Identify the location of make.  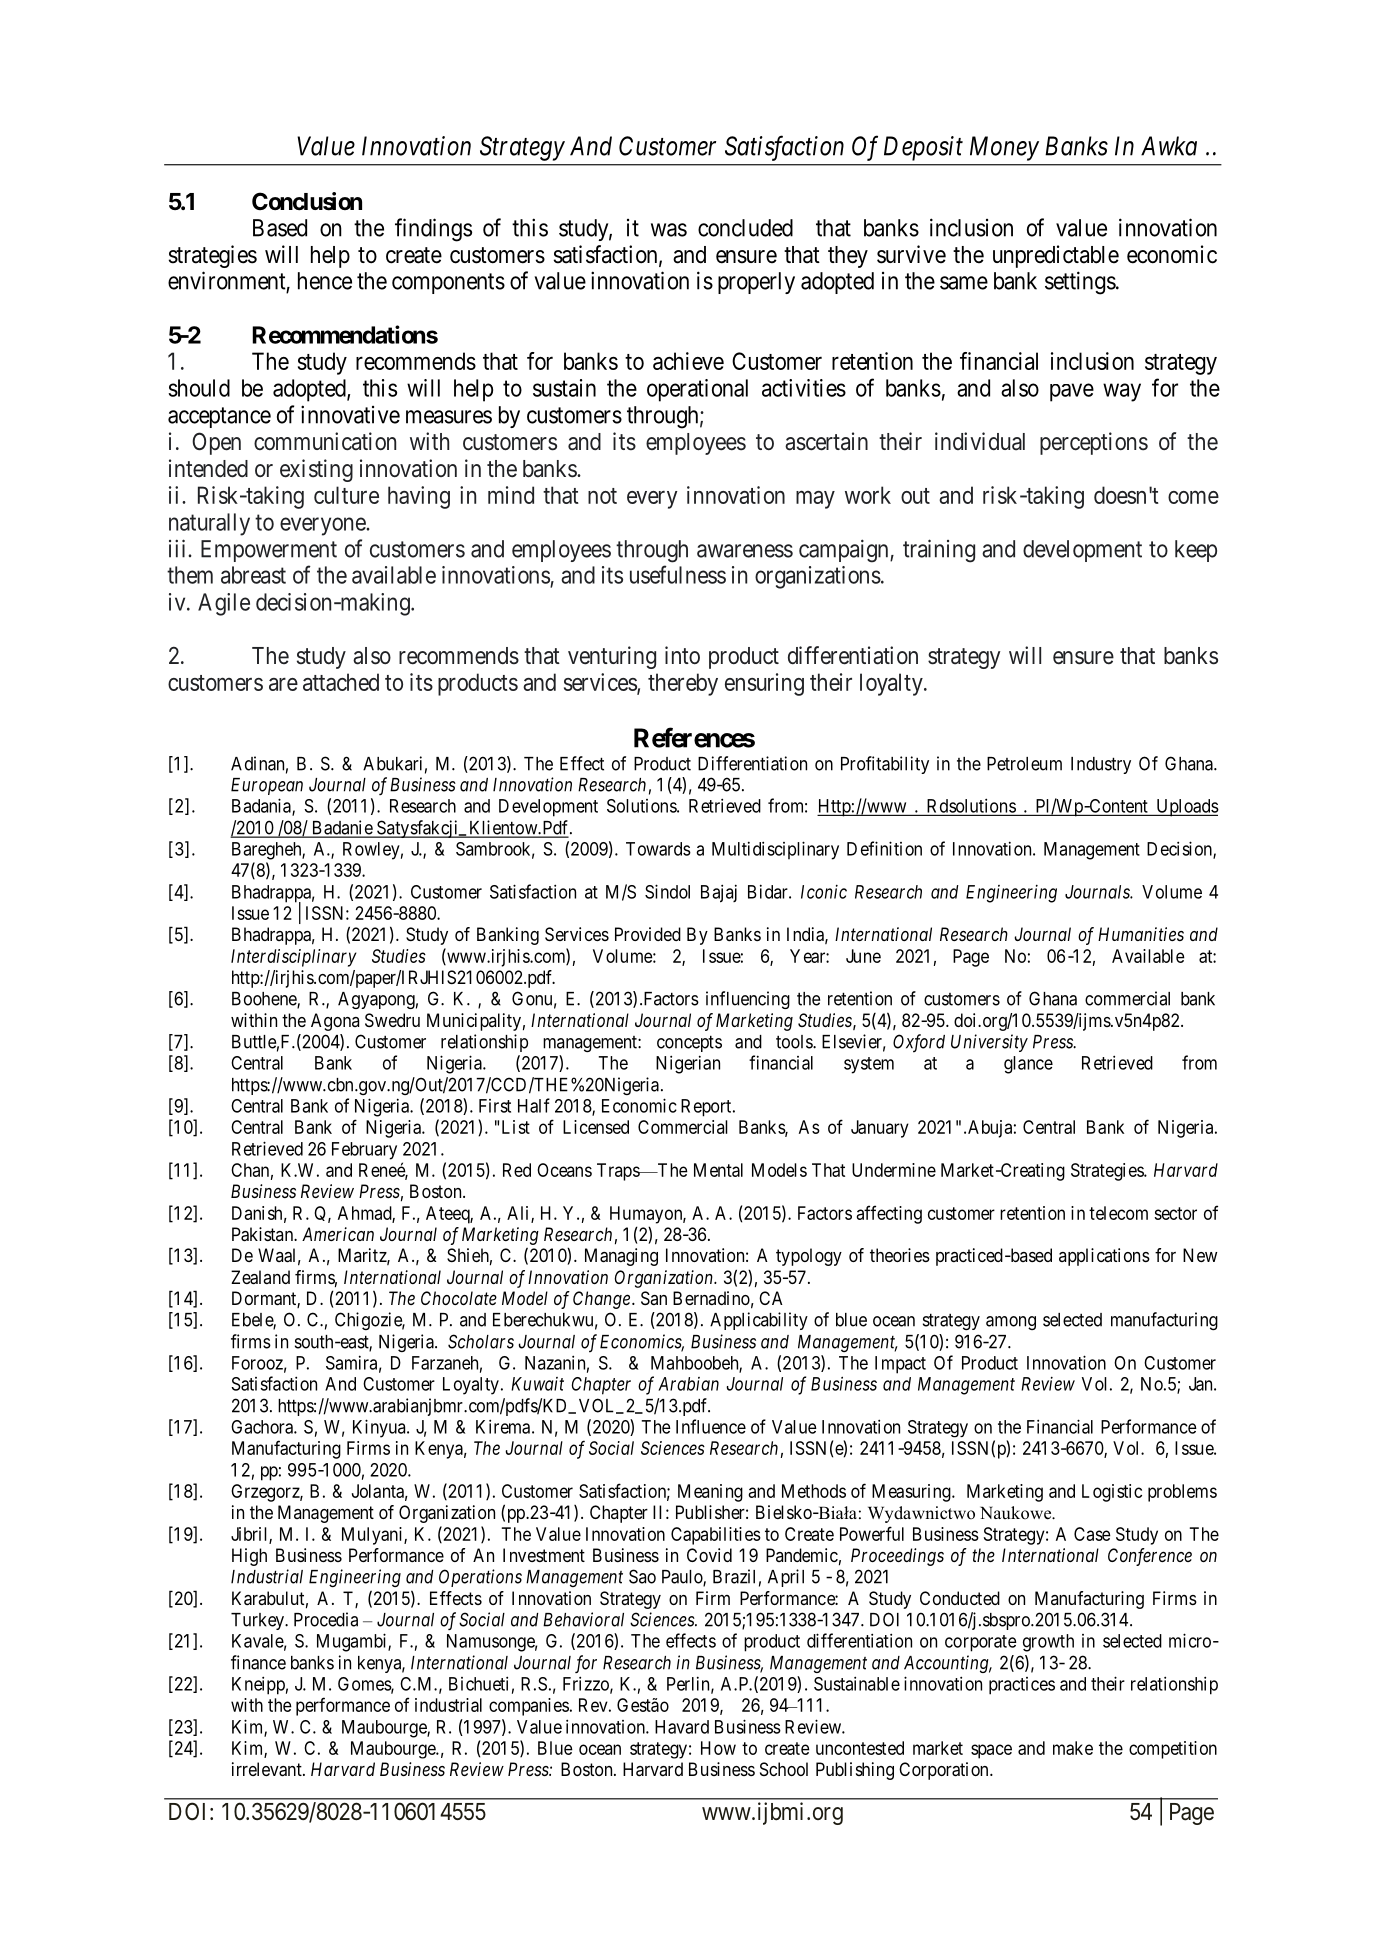
(1073, 1748).
